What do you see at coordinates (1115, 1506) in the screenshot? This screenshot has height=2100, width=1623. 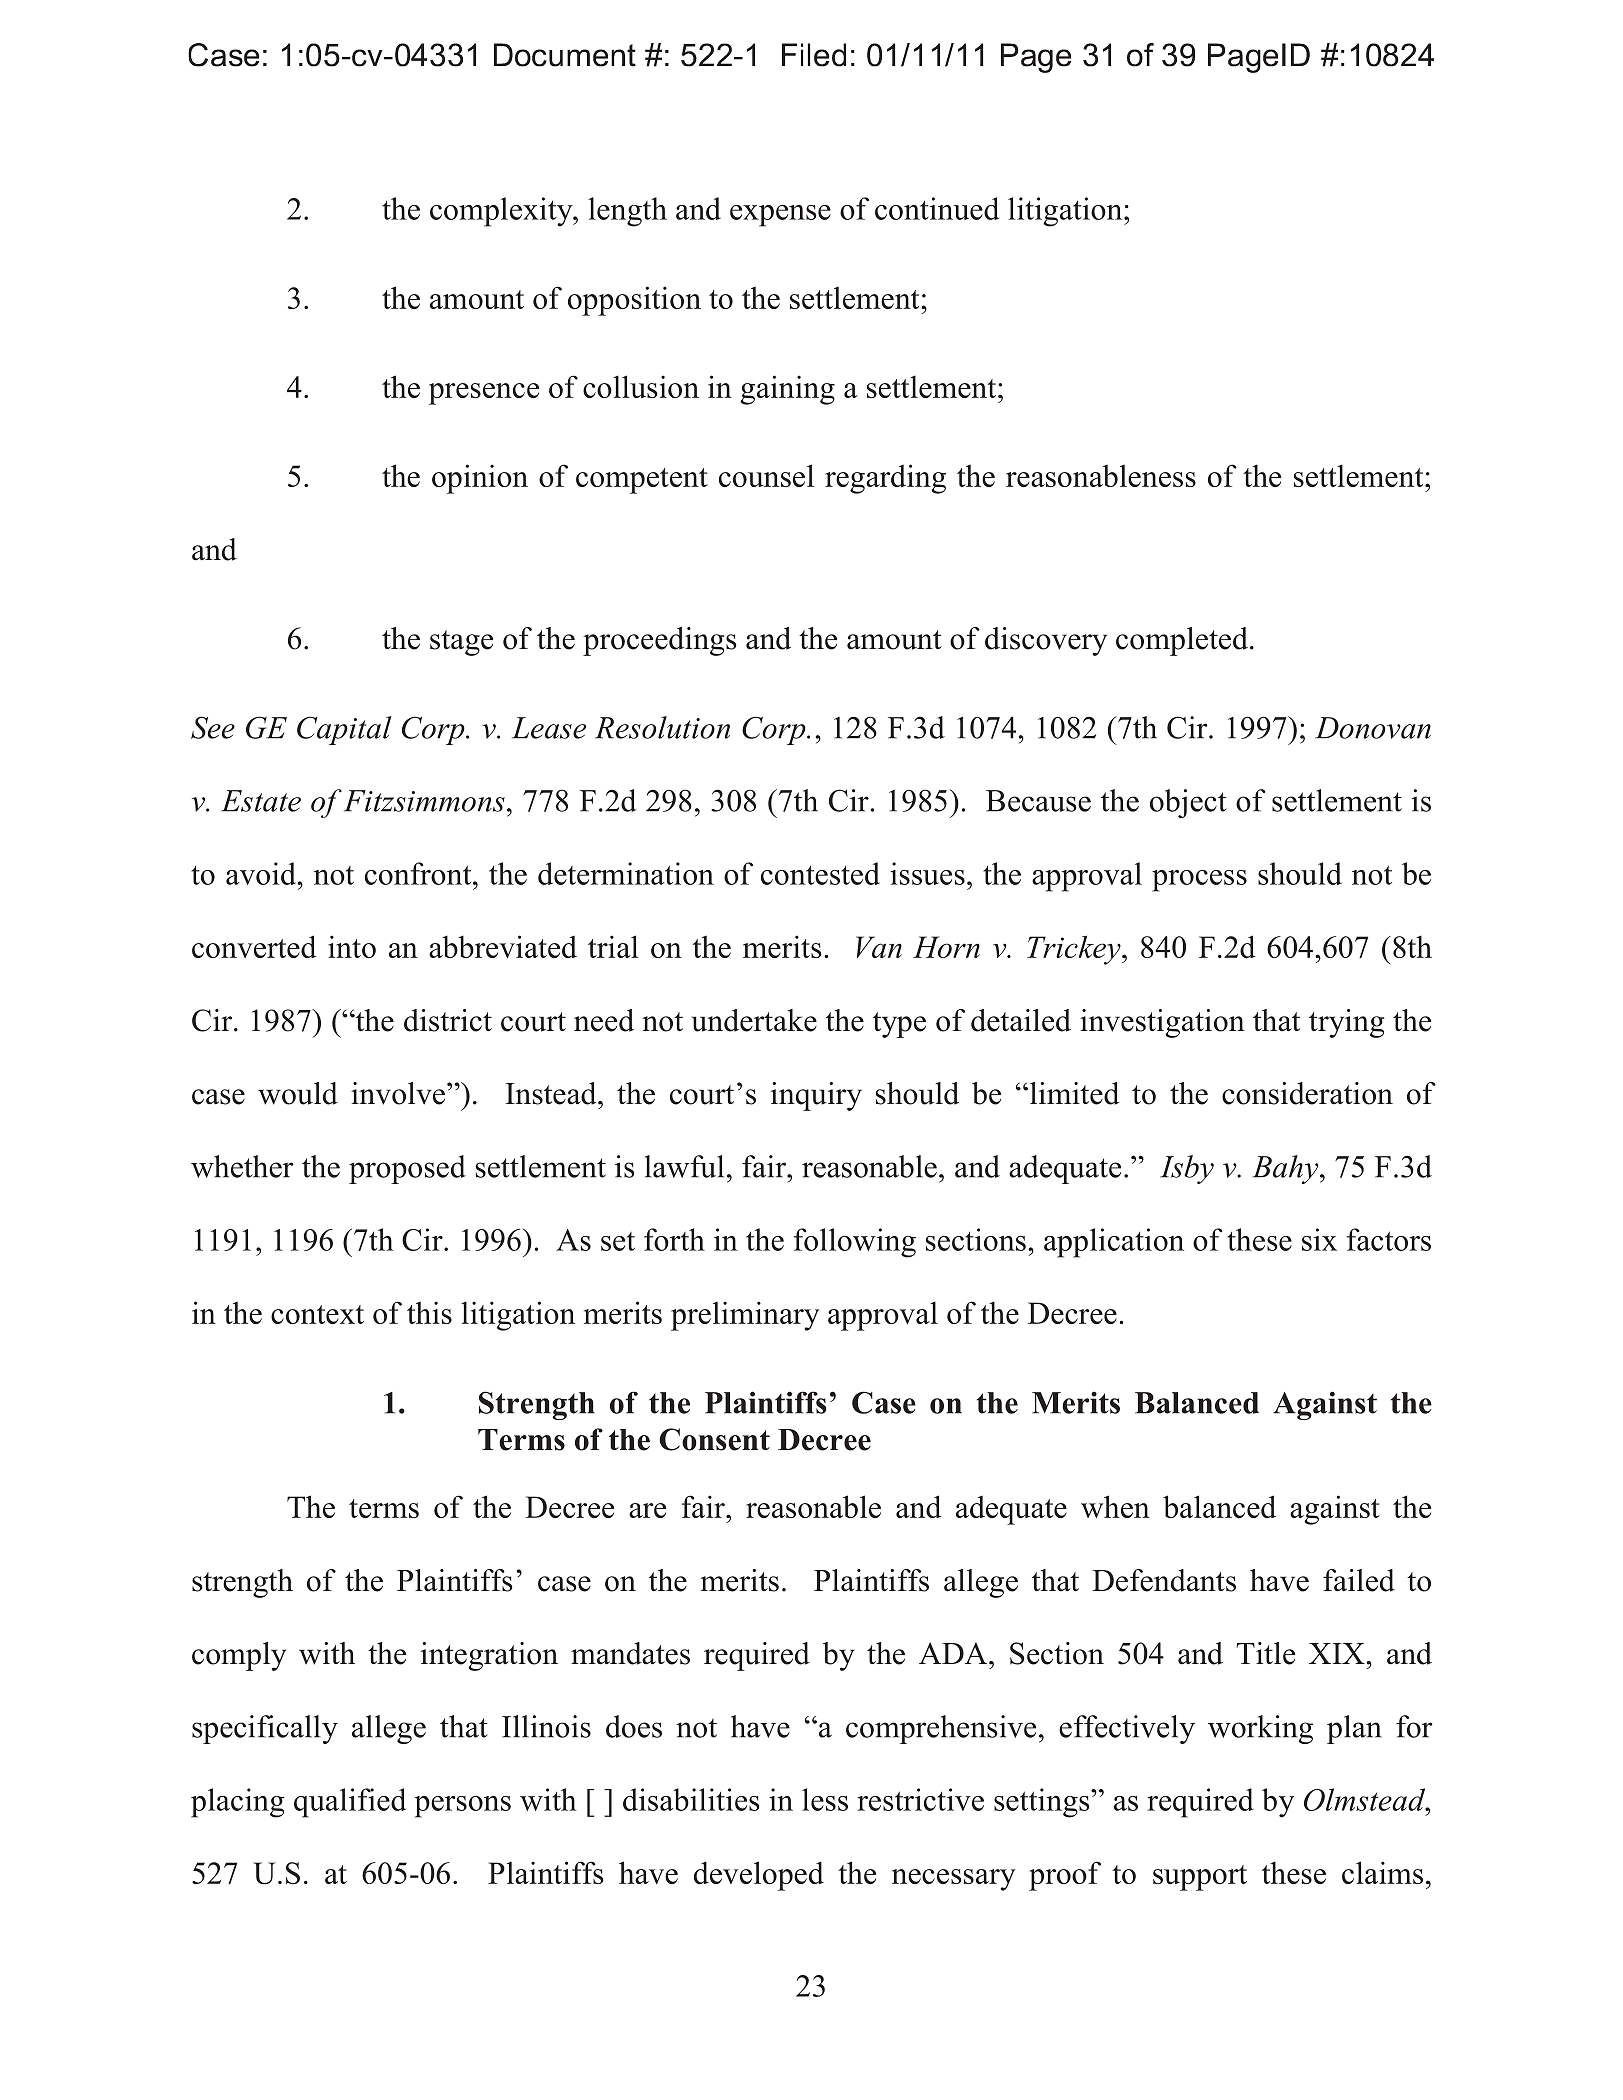 I see `when` at bounding box center [1115, 1506].
